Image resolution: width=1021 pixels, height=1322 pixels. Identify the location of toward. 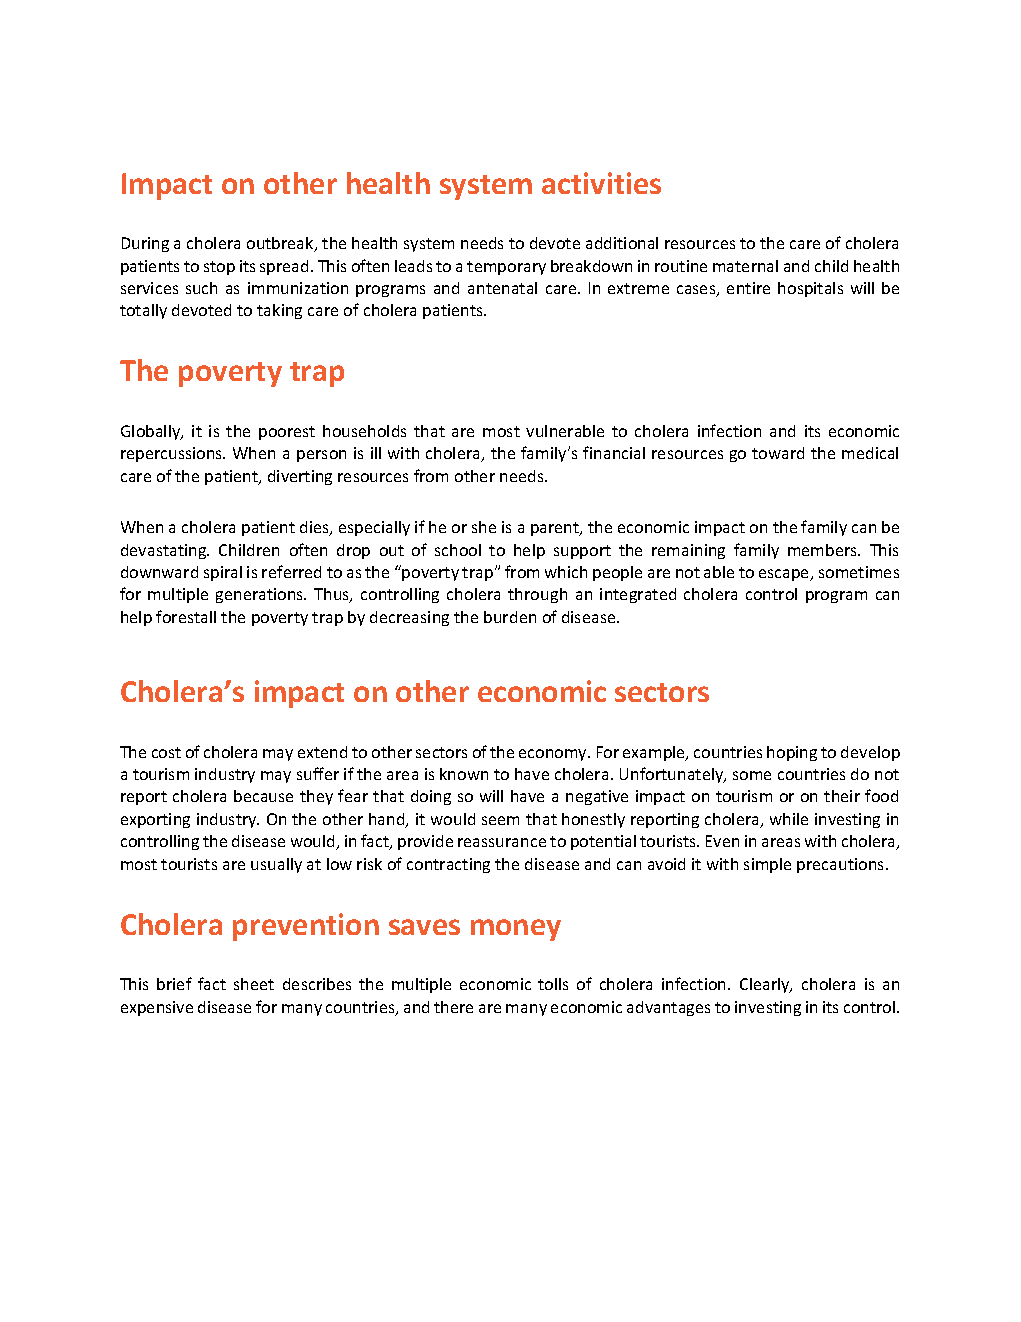
(778, 453).
